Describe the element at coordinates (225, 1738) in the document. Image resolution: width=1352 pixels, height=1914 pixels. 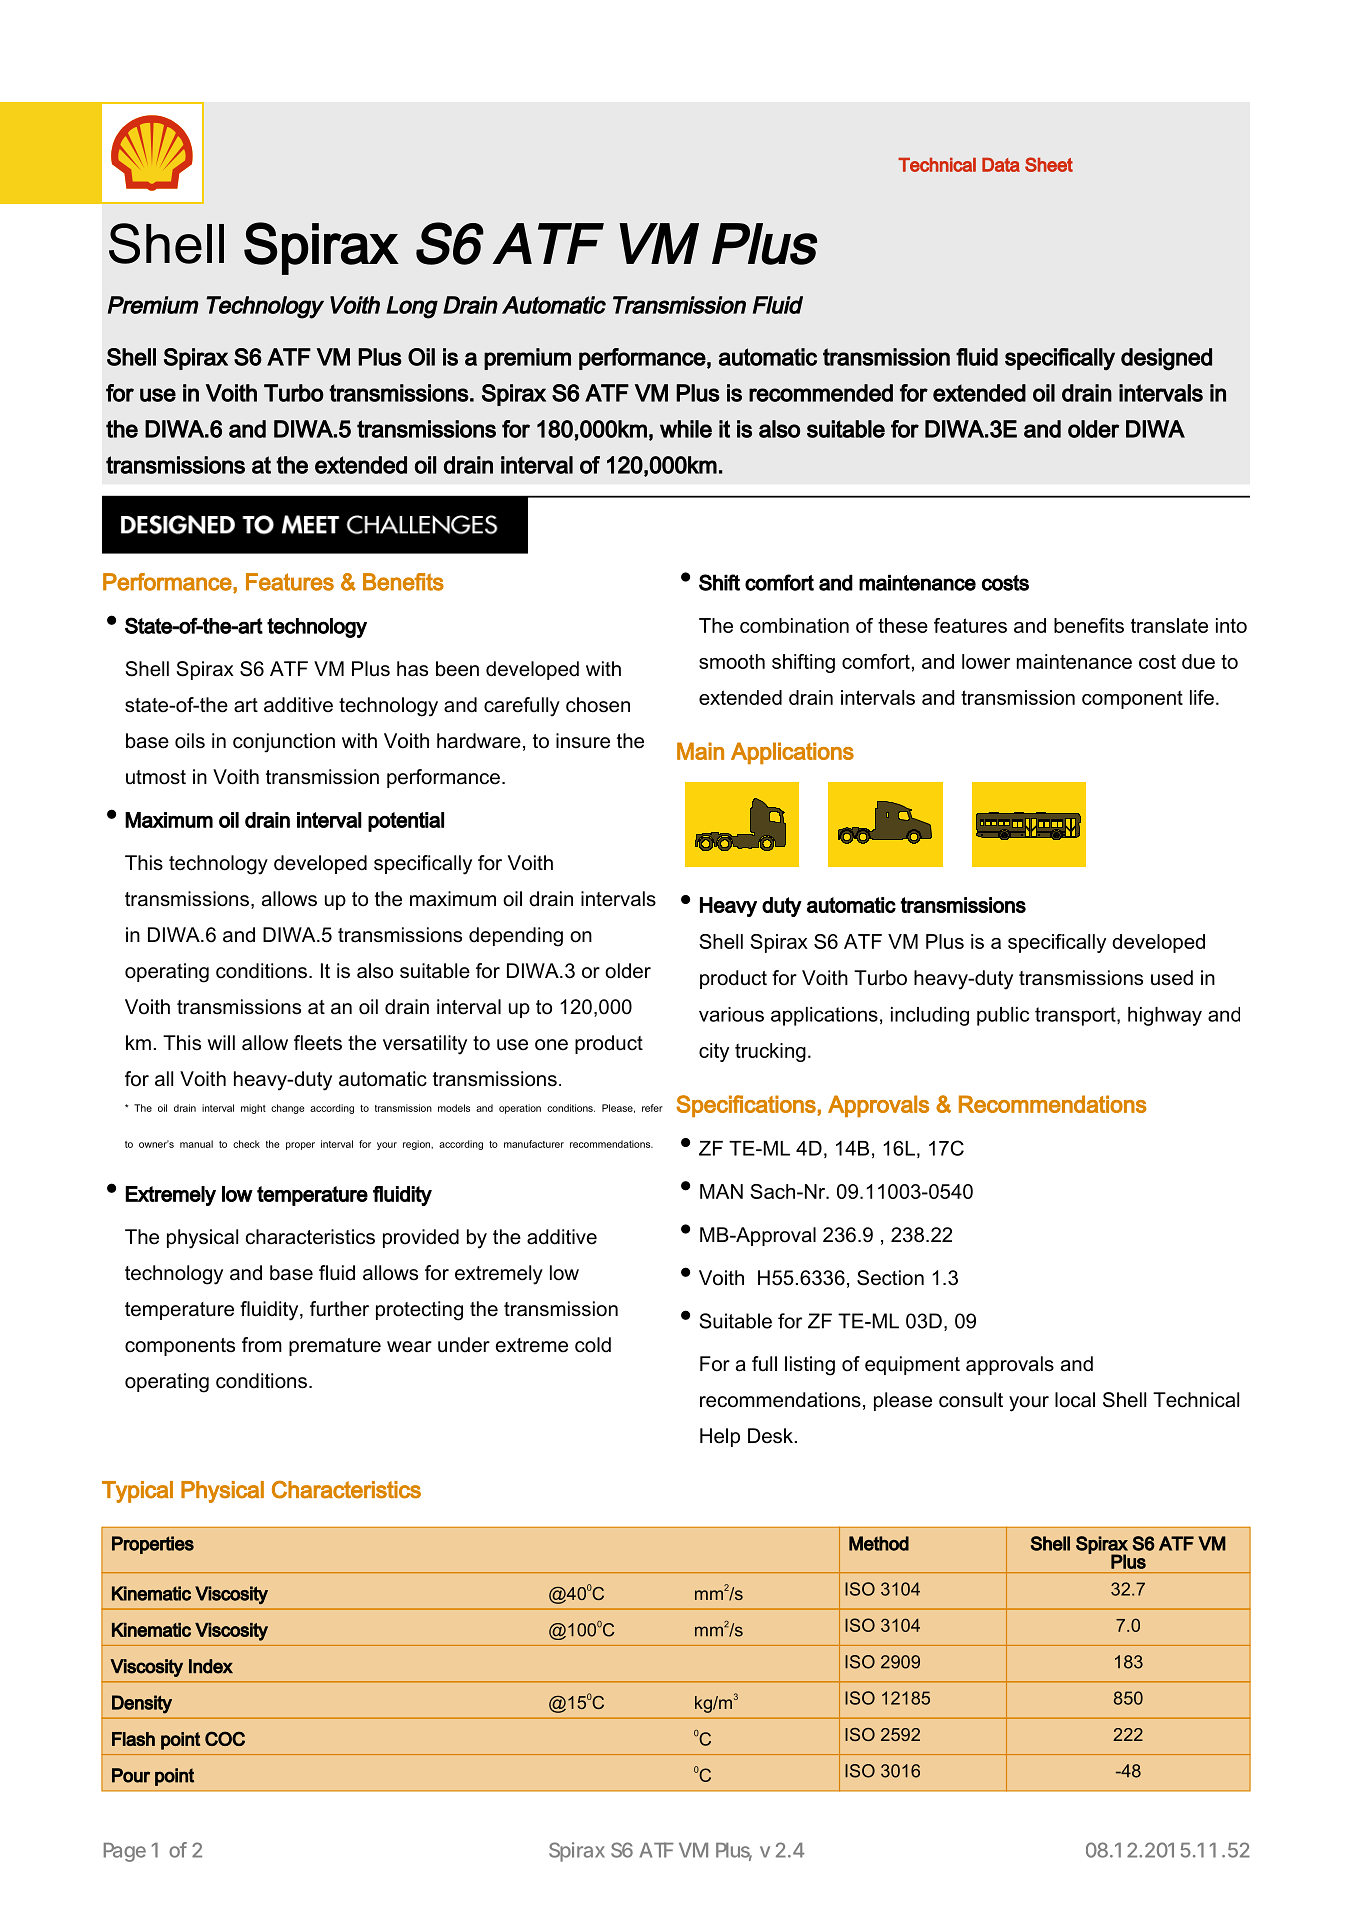
I see `COC` at that location.
